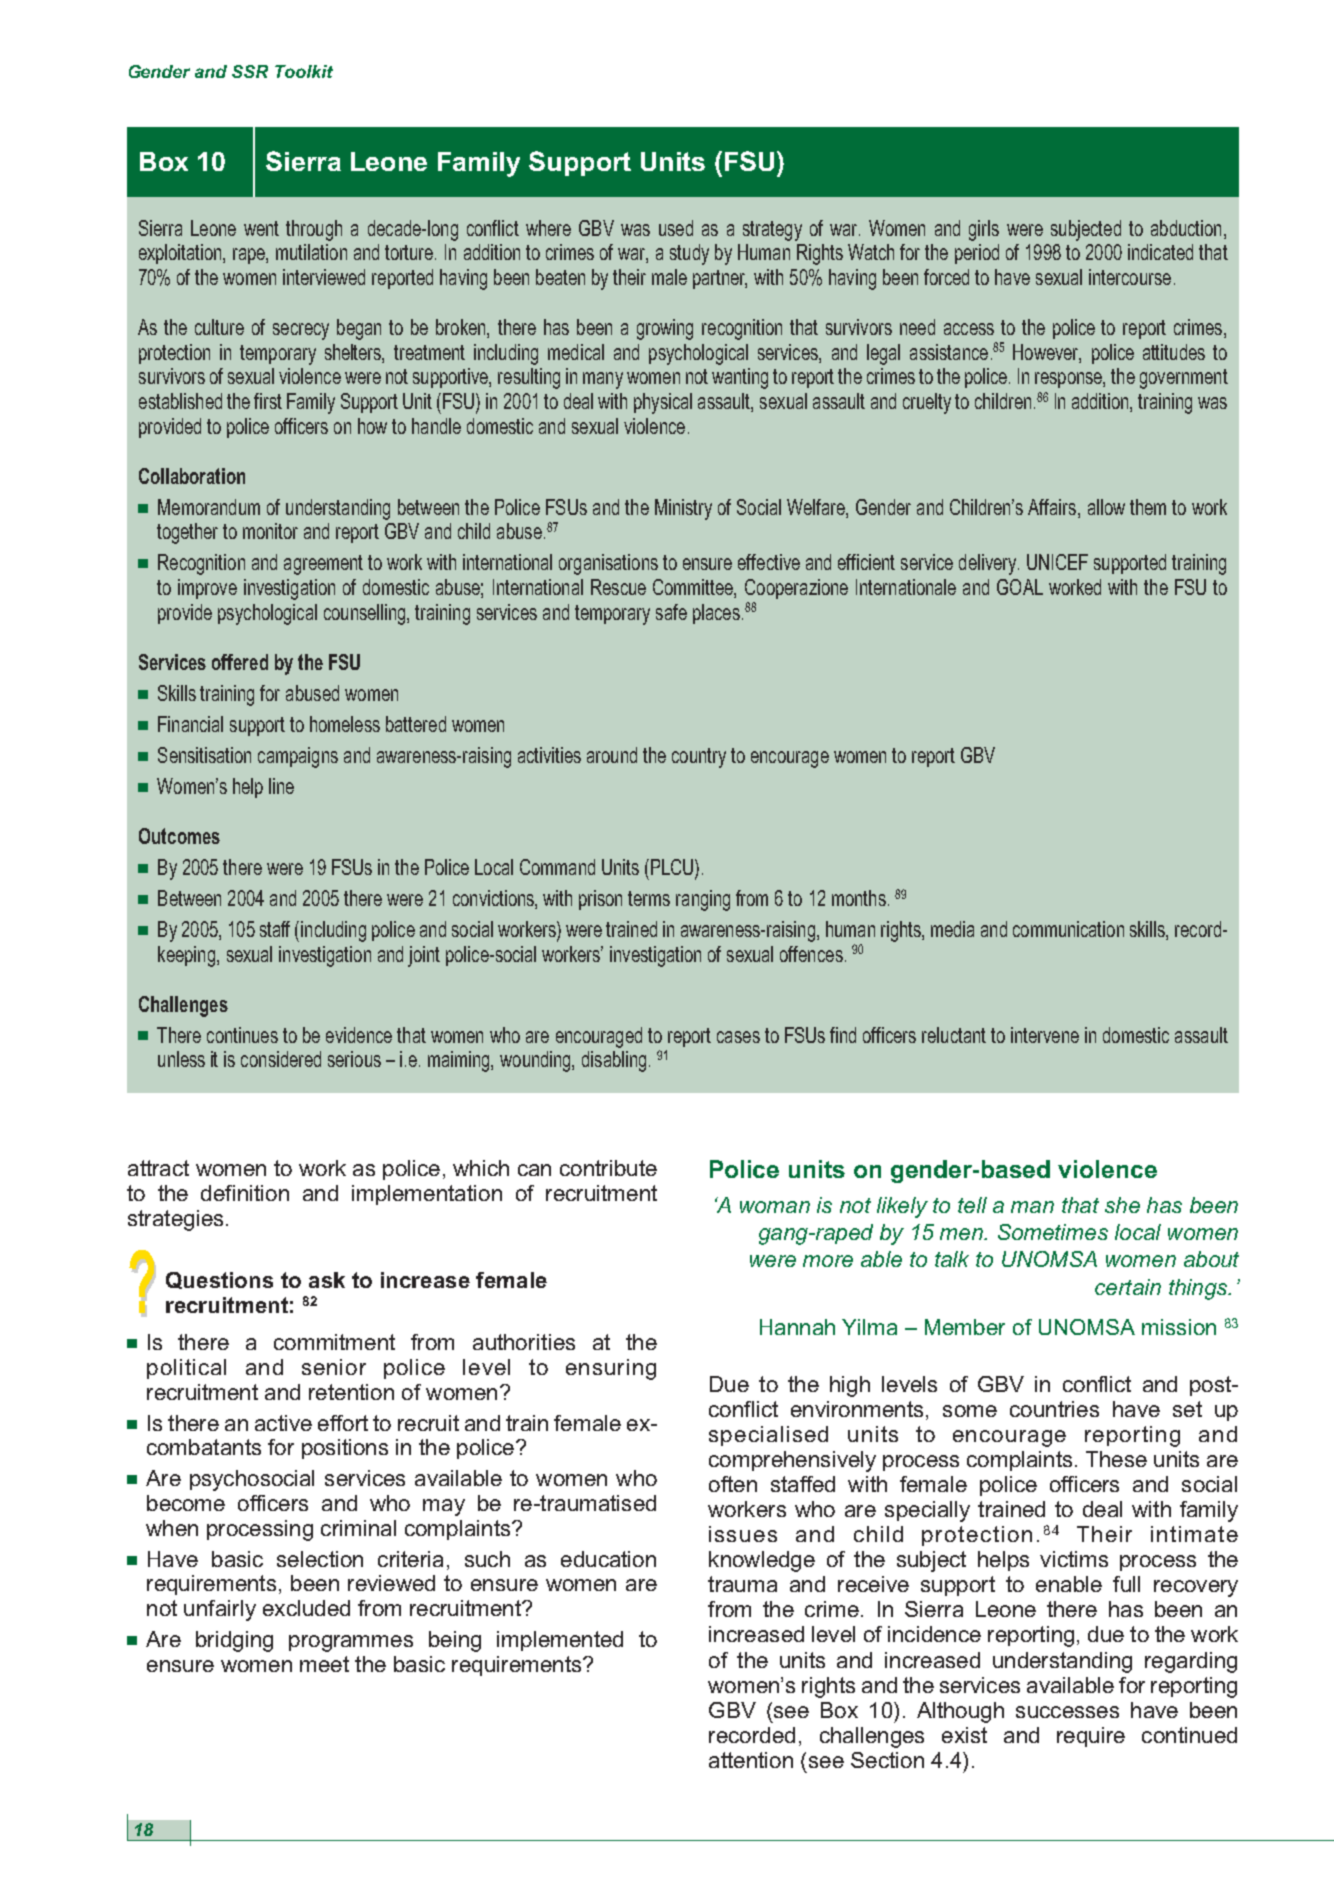 The image size is (1334, 1887). I want to click on attention, so click(751, 1760).
